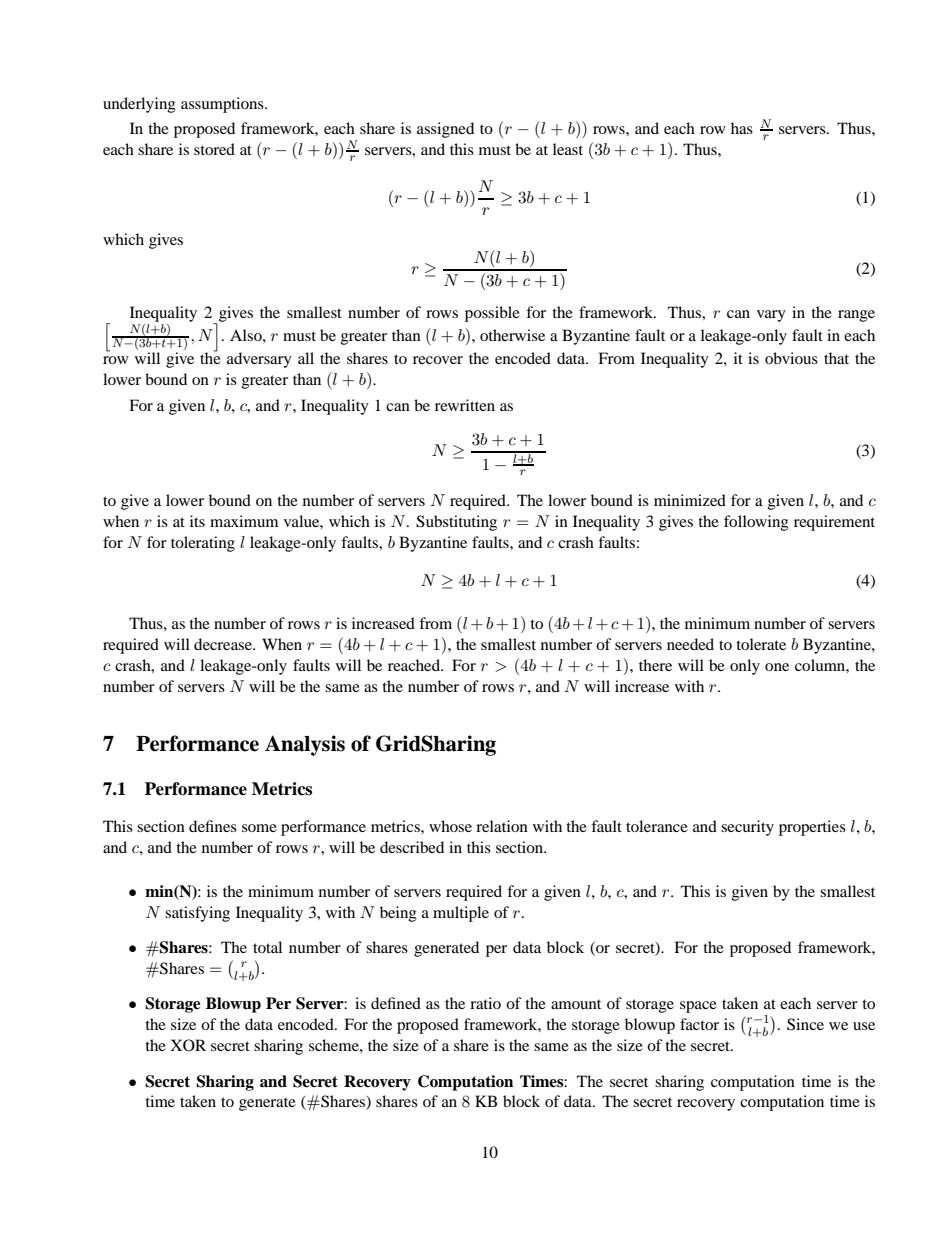 This image has height=1233, width=952. What do you see at coordinates (485, 1003) in the image?
I see `ratio` at bounding box center [485, 1003].
